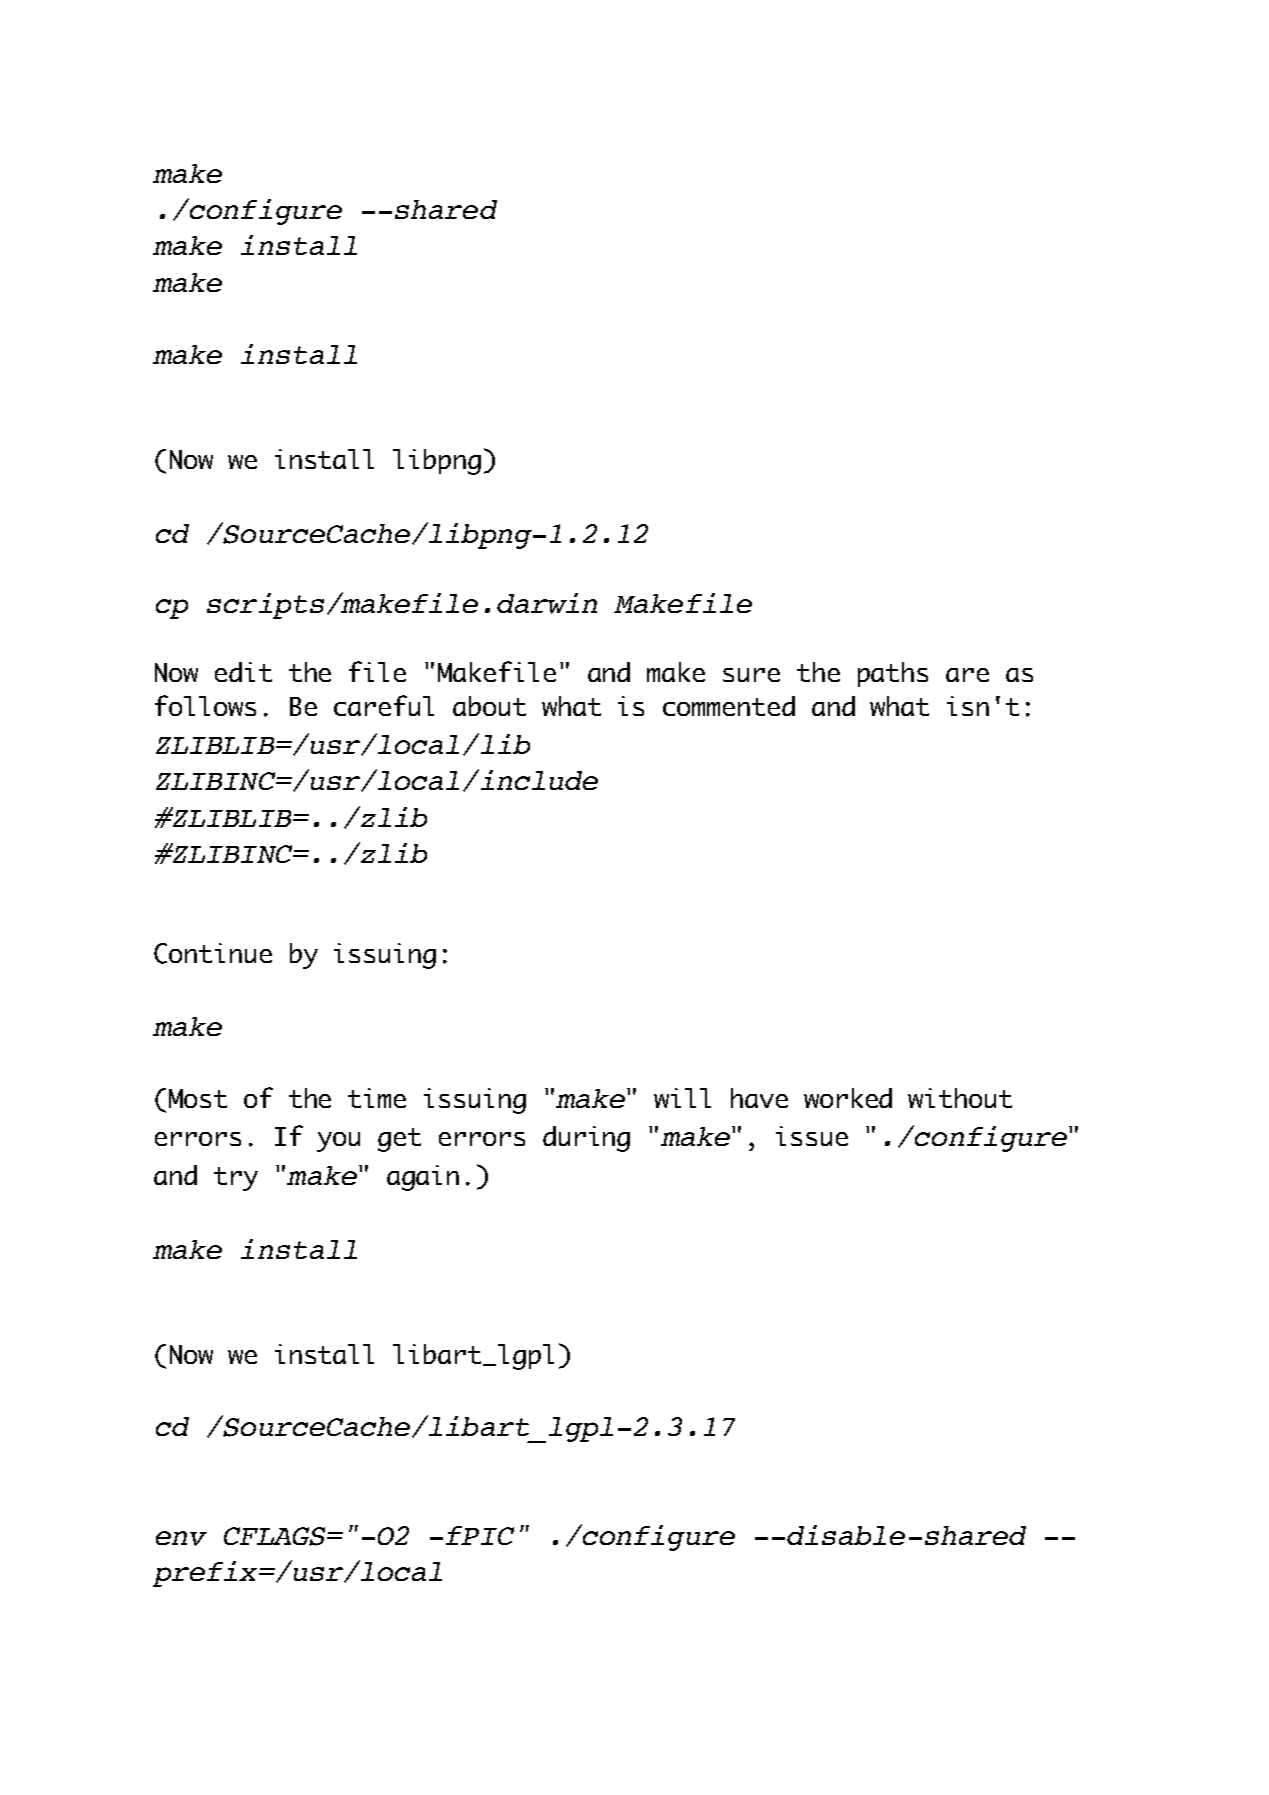  I want to click on paths, so click(893, 674).
